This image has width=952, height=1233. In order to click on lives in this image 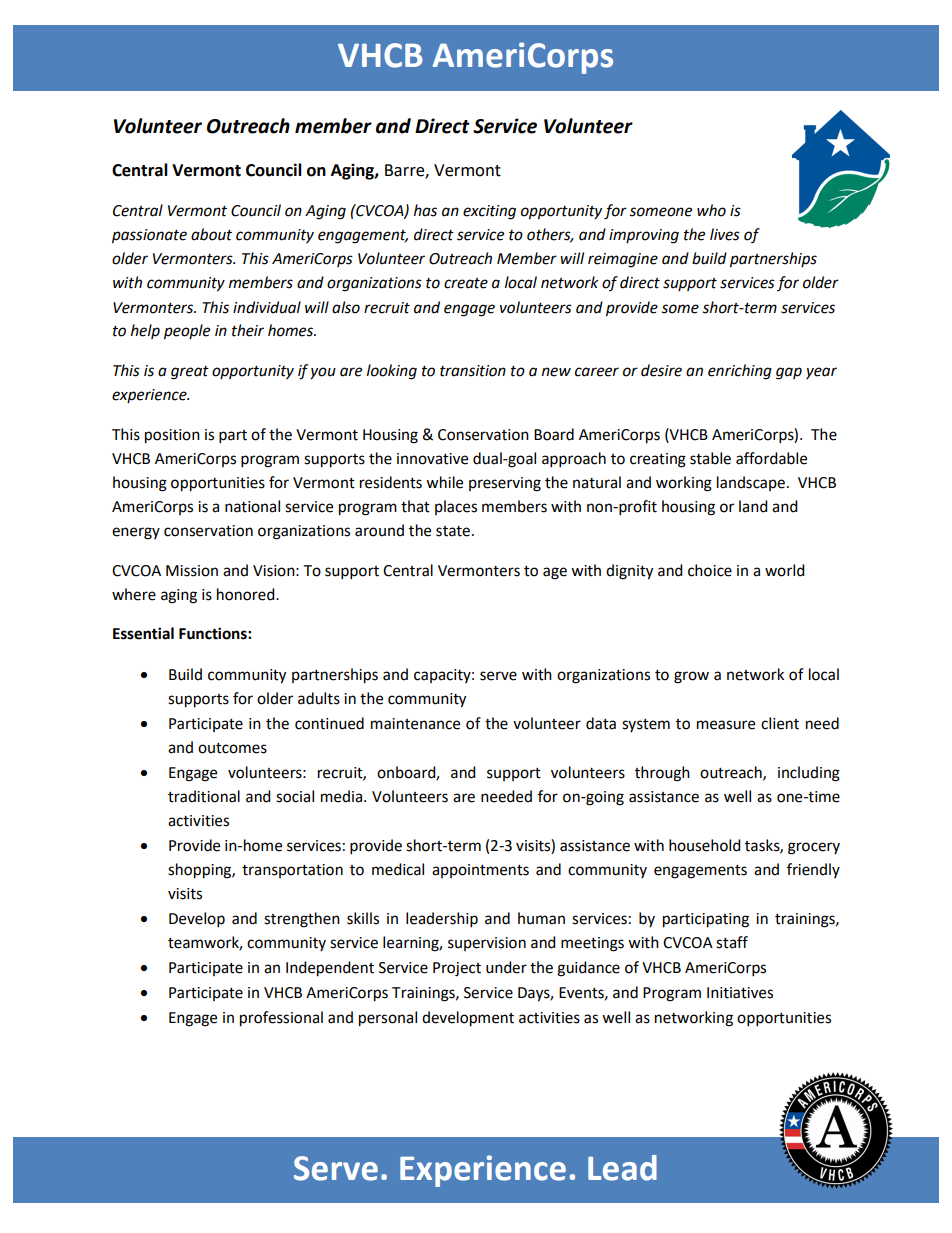, I will do `click(725, 234)`.
